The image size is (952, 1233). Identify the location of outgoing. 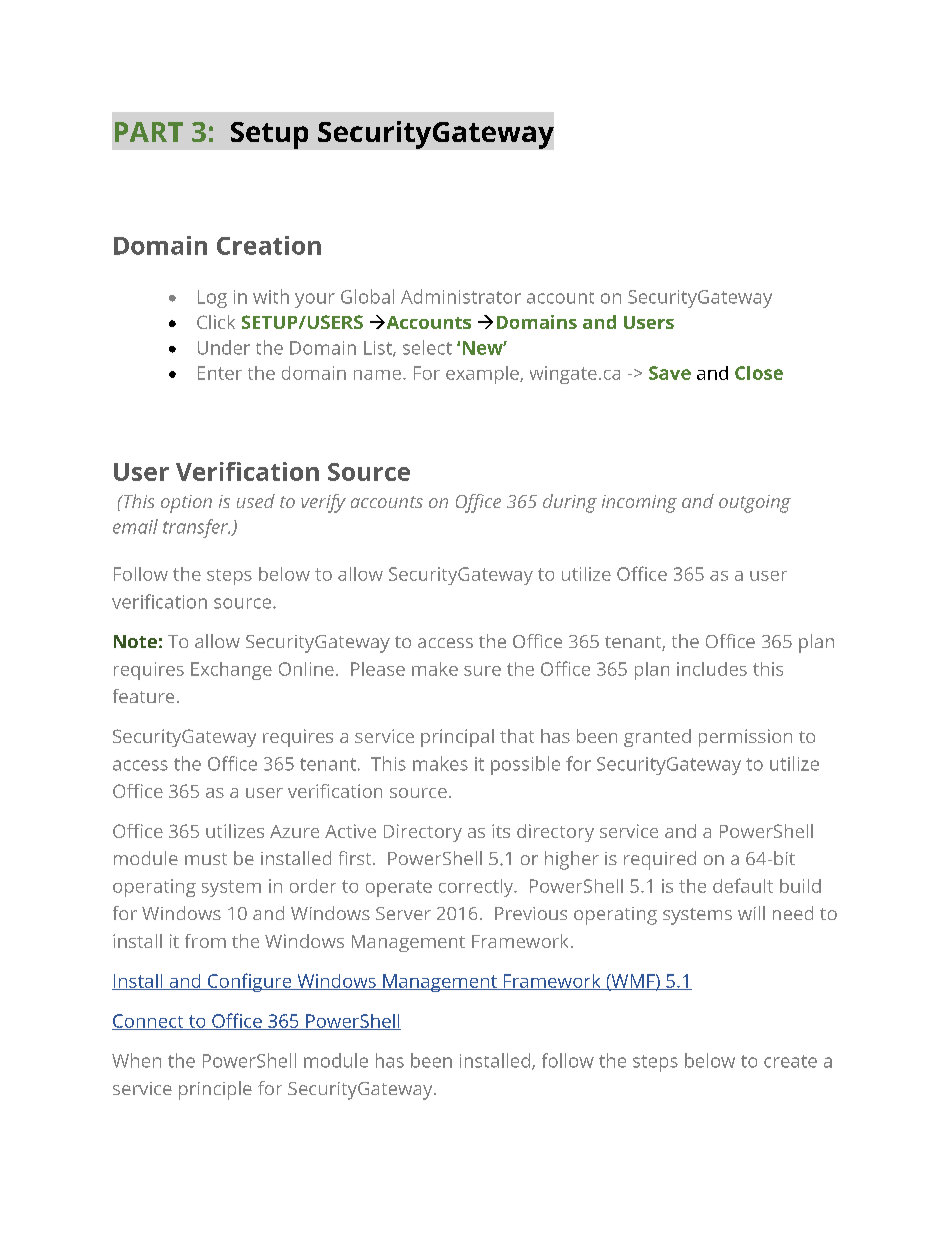
(755, 504).
